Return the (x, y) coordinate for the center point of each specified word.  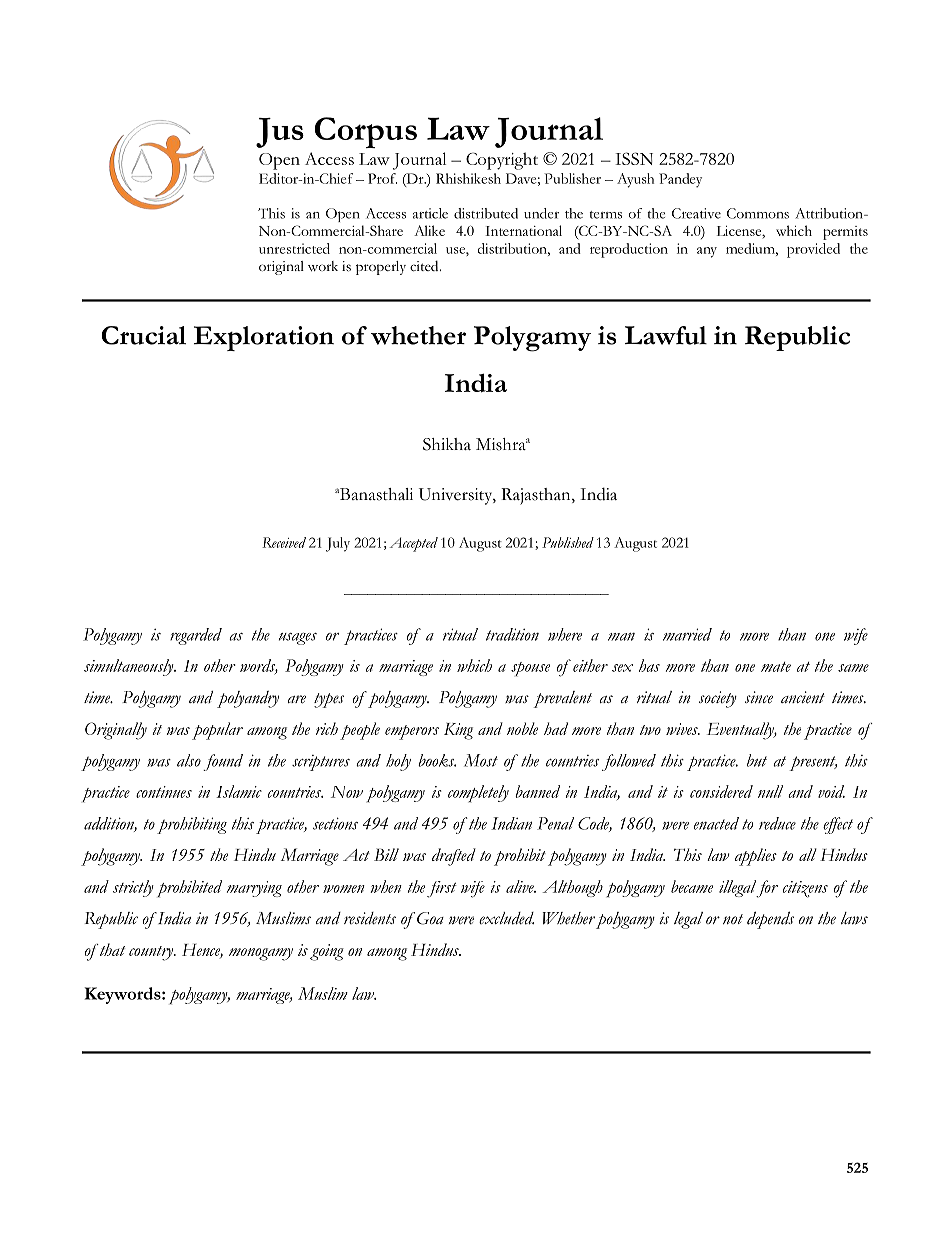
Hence (202, 951)
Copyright (502, 161)
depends (770, 920)
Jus (280, 133)
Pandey (680, 180)
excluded (506, 918)
